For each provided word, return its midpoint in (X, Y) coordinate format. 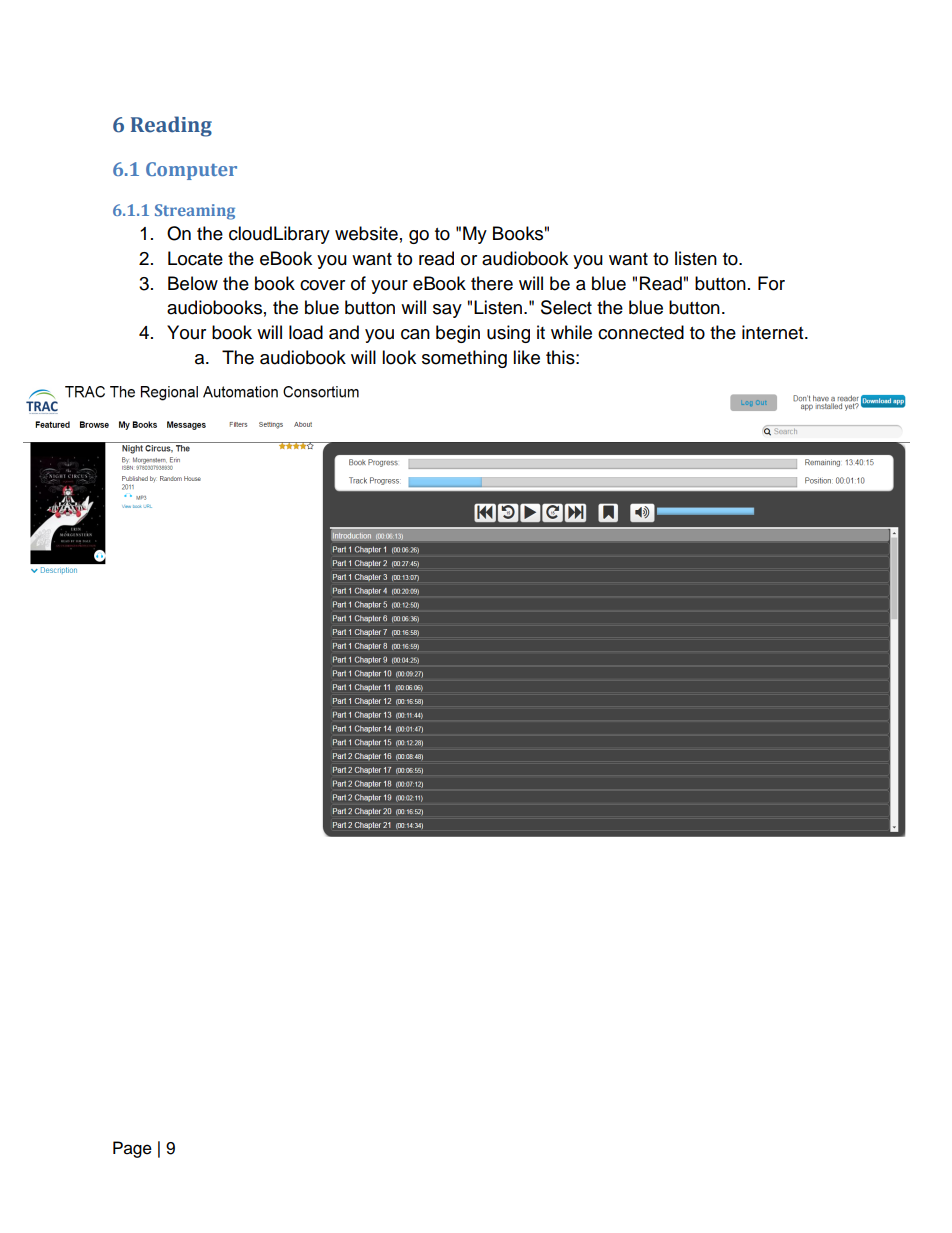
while (571, 332)
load (306, 332)
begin (458, 334)
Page (132, 1149)
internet (774, 332)
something (464, 359)
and (344, 332)
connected (641, 332)
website (366, 233)
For (771, 283)
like (526, 357)
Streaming (195, 212)
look (399, 357)
